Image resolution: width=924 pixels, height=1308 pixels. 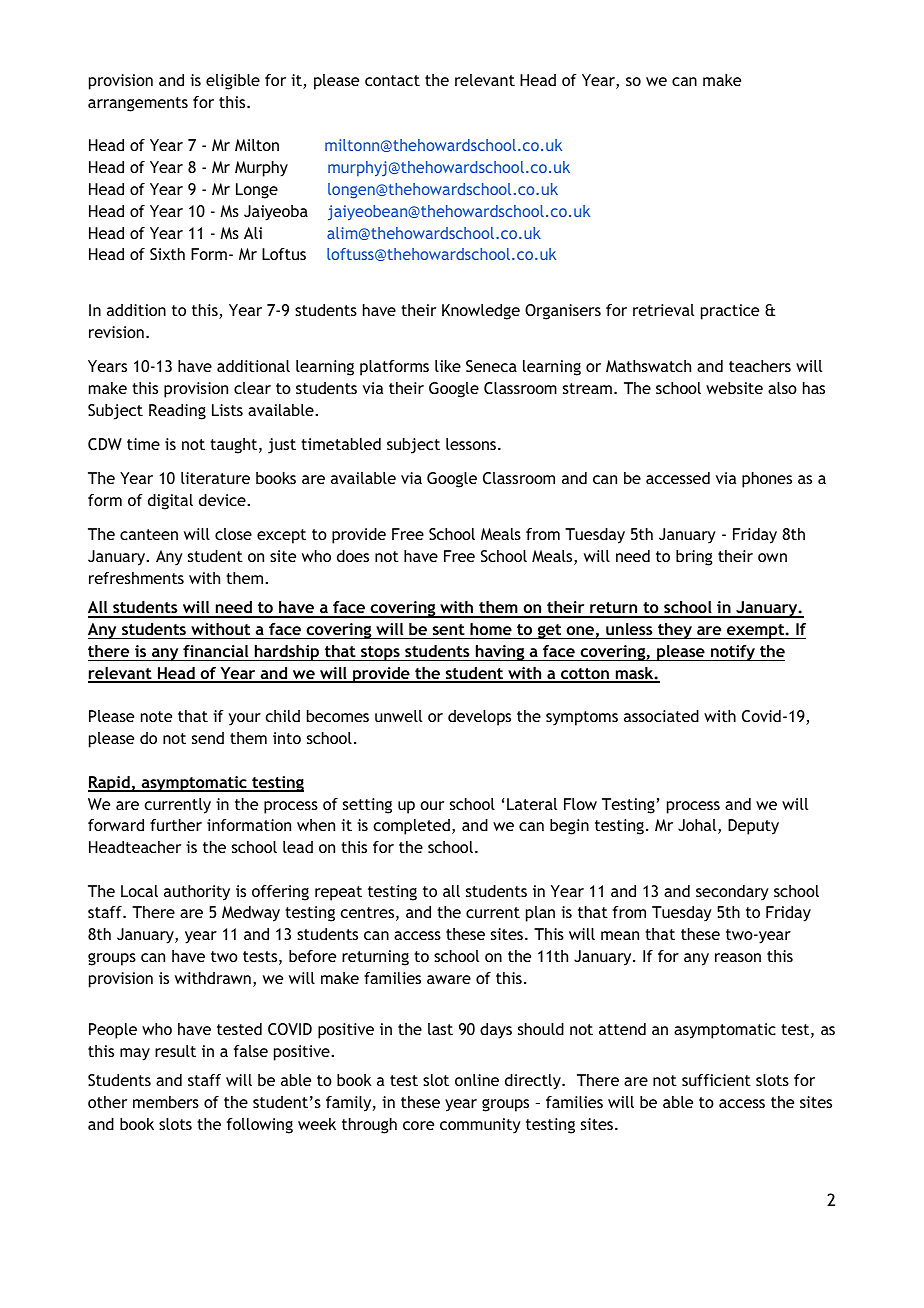 What do you see at coordinates (411, 827) in the screenshot?
I see `completed` at bounding box center [411, 827].
